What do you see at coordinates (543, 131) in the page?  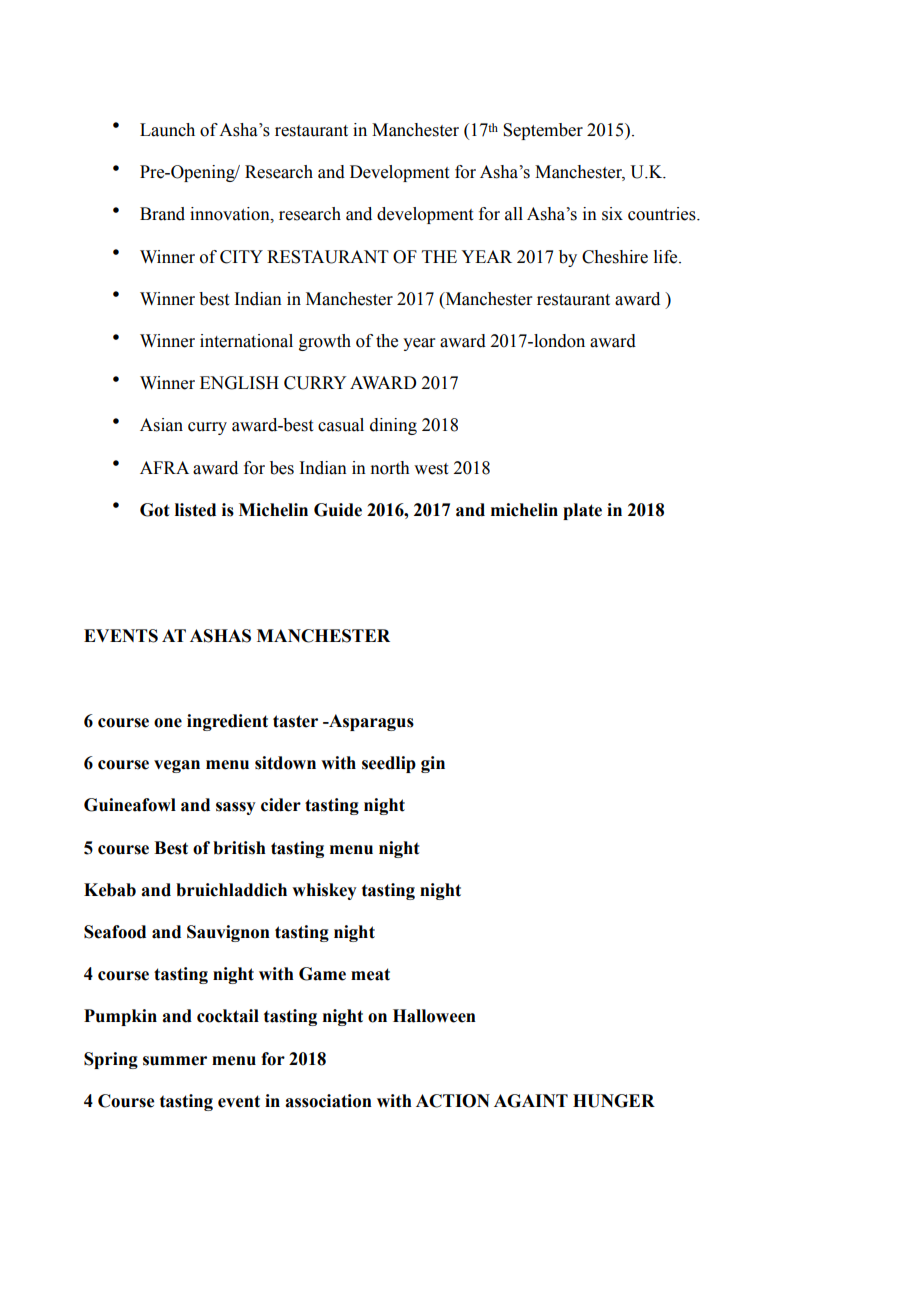 I see `September` at bounding box center [543, 131].
